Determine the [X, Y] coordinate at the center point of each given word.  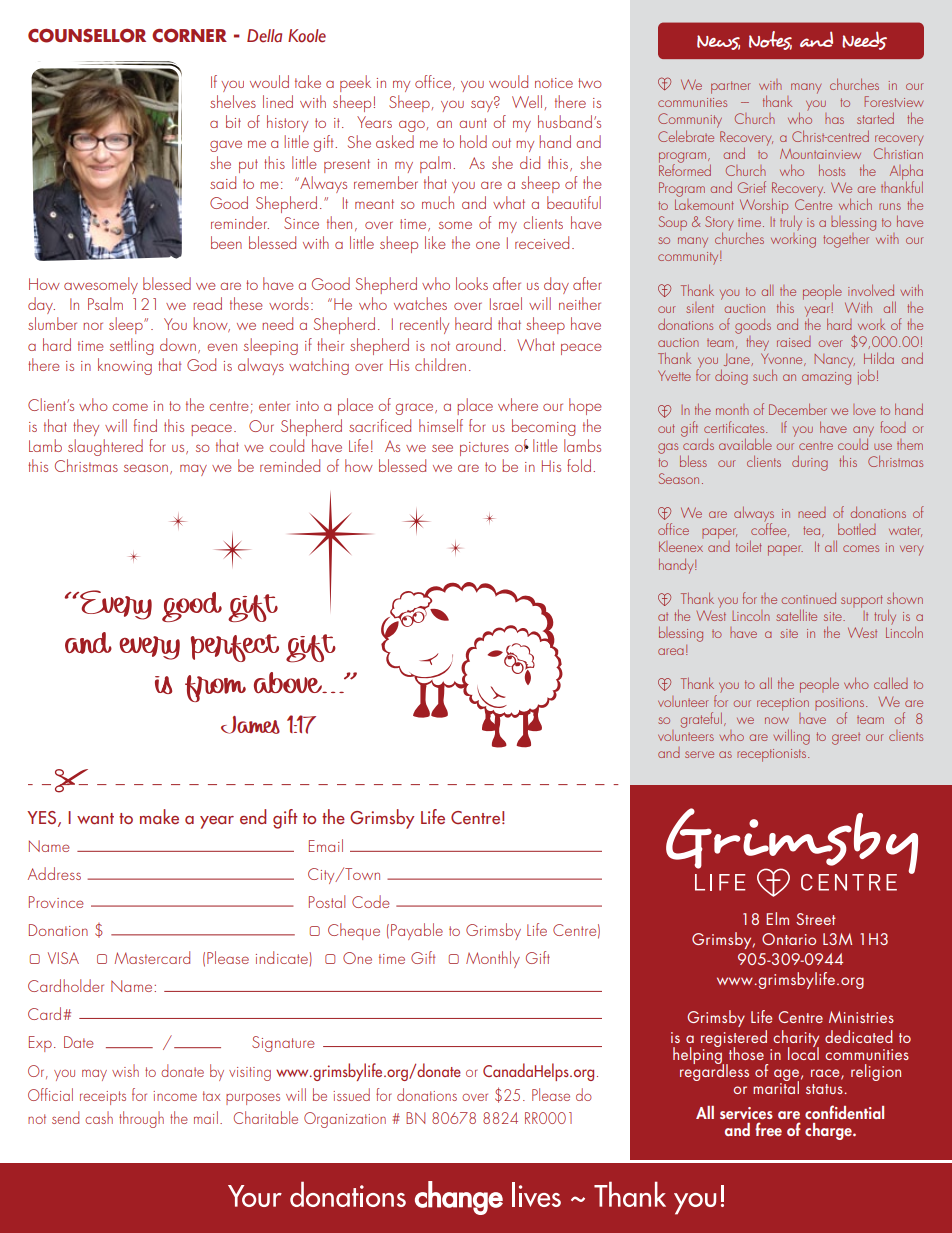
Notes [770, 40]
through [141, 1119]
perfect [235, 648]
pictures [484, 449]
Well [527, 101]
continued [808, 598]
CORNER [189, 35]
